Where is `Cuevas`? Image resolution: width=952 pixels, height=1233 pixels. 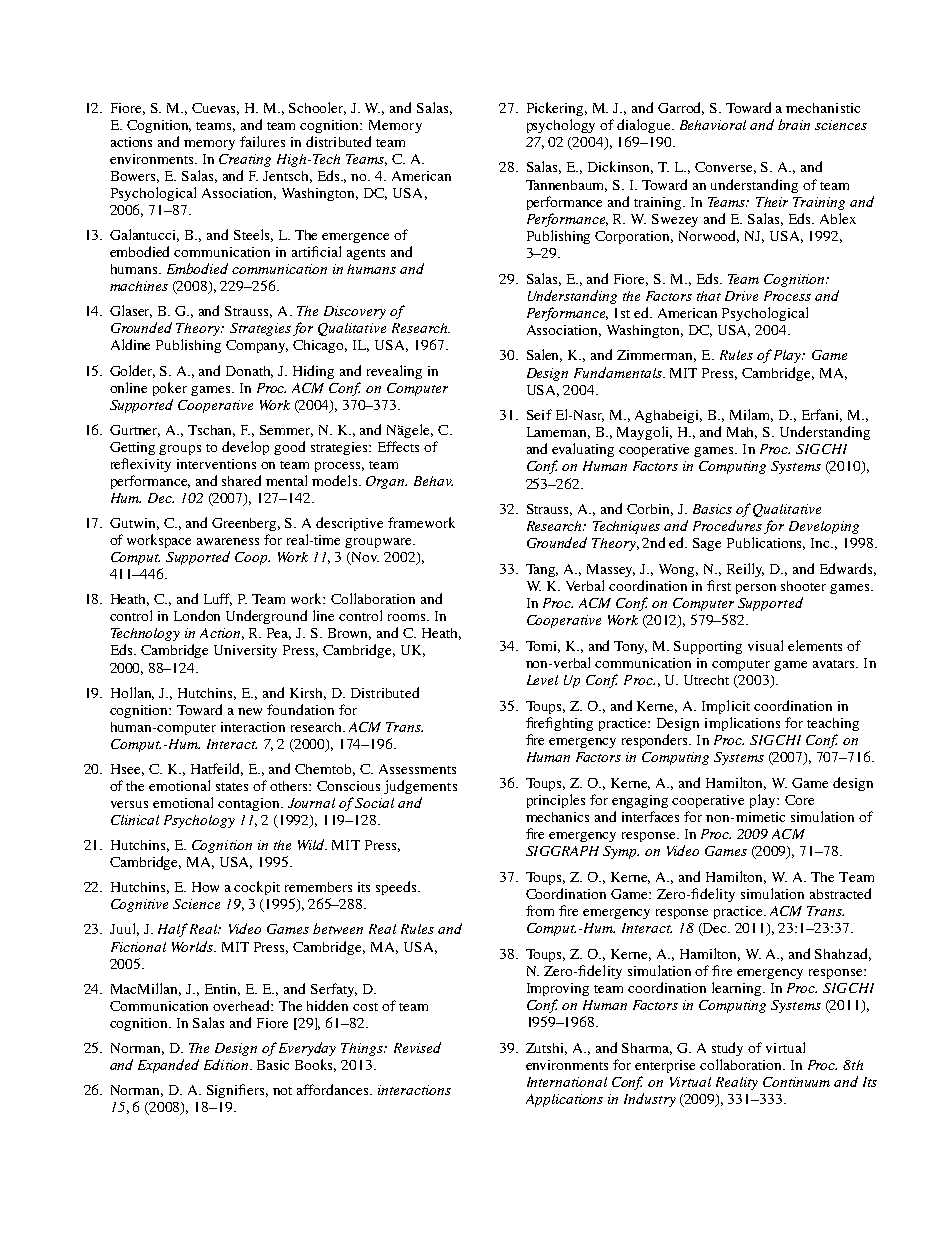 Cuevas is located at coordinates (215, 109).
